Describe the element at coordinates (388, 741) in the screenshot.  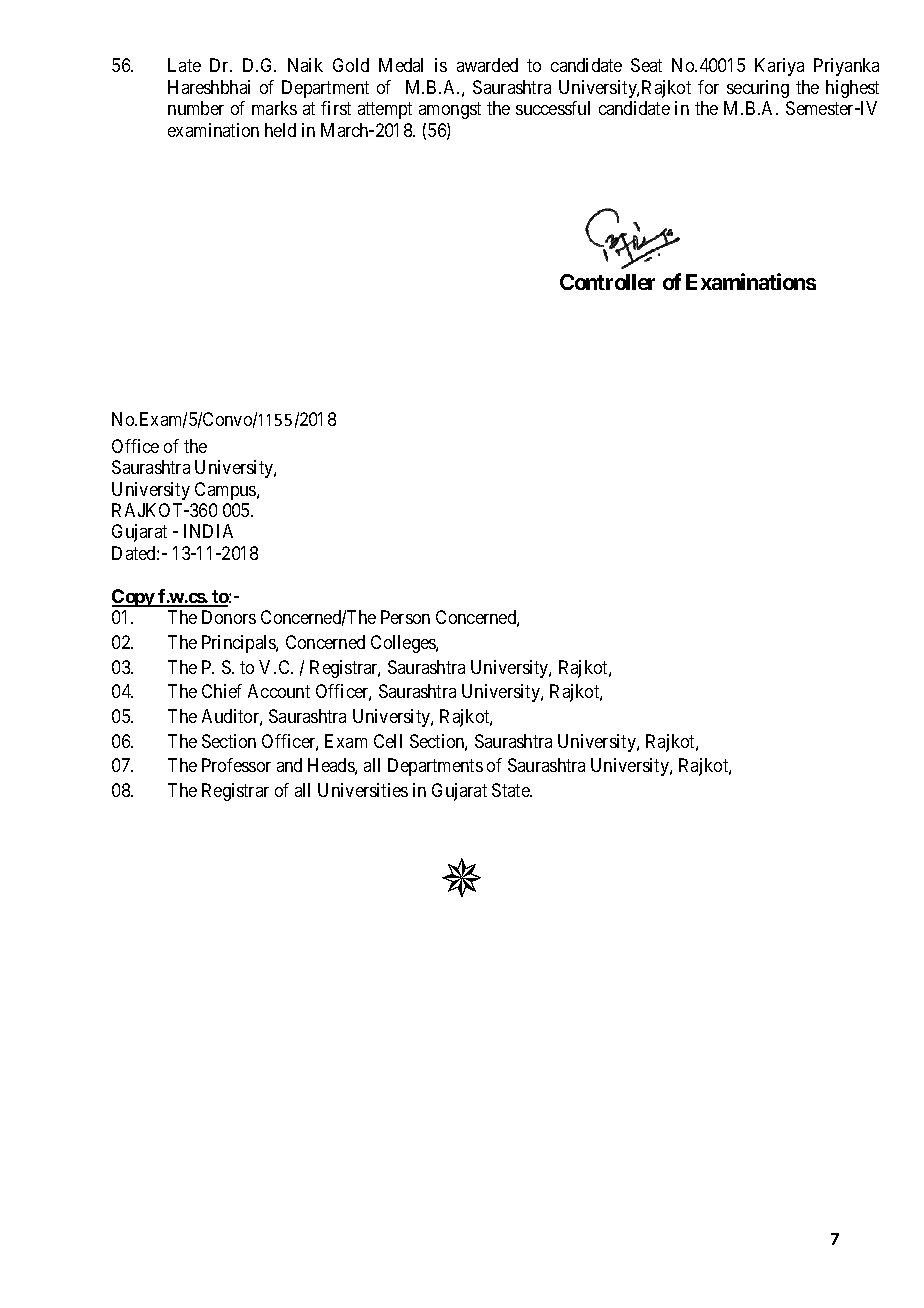
I see `Cell` at that location.
